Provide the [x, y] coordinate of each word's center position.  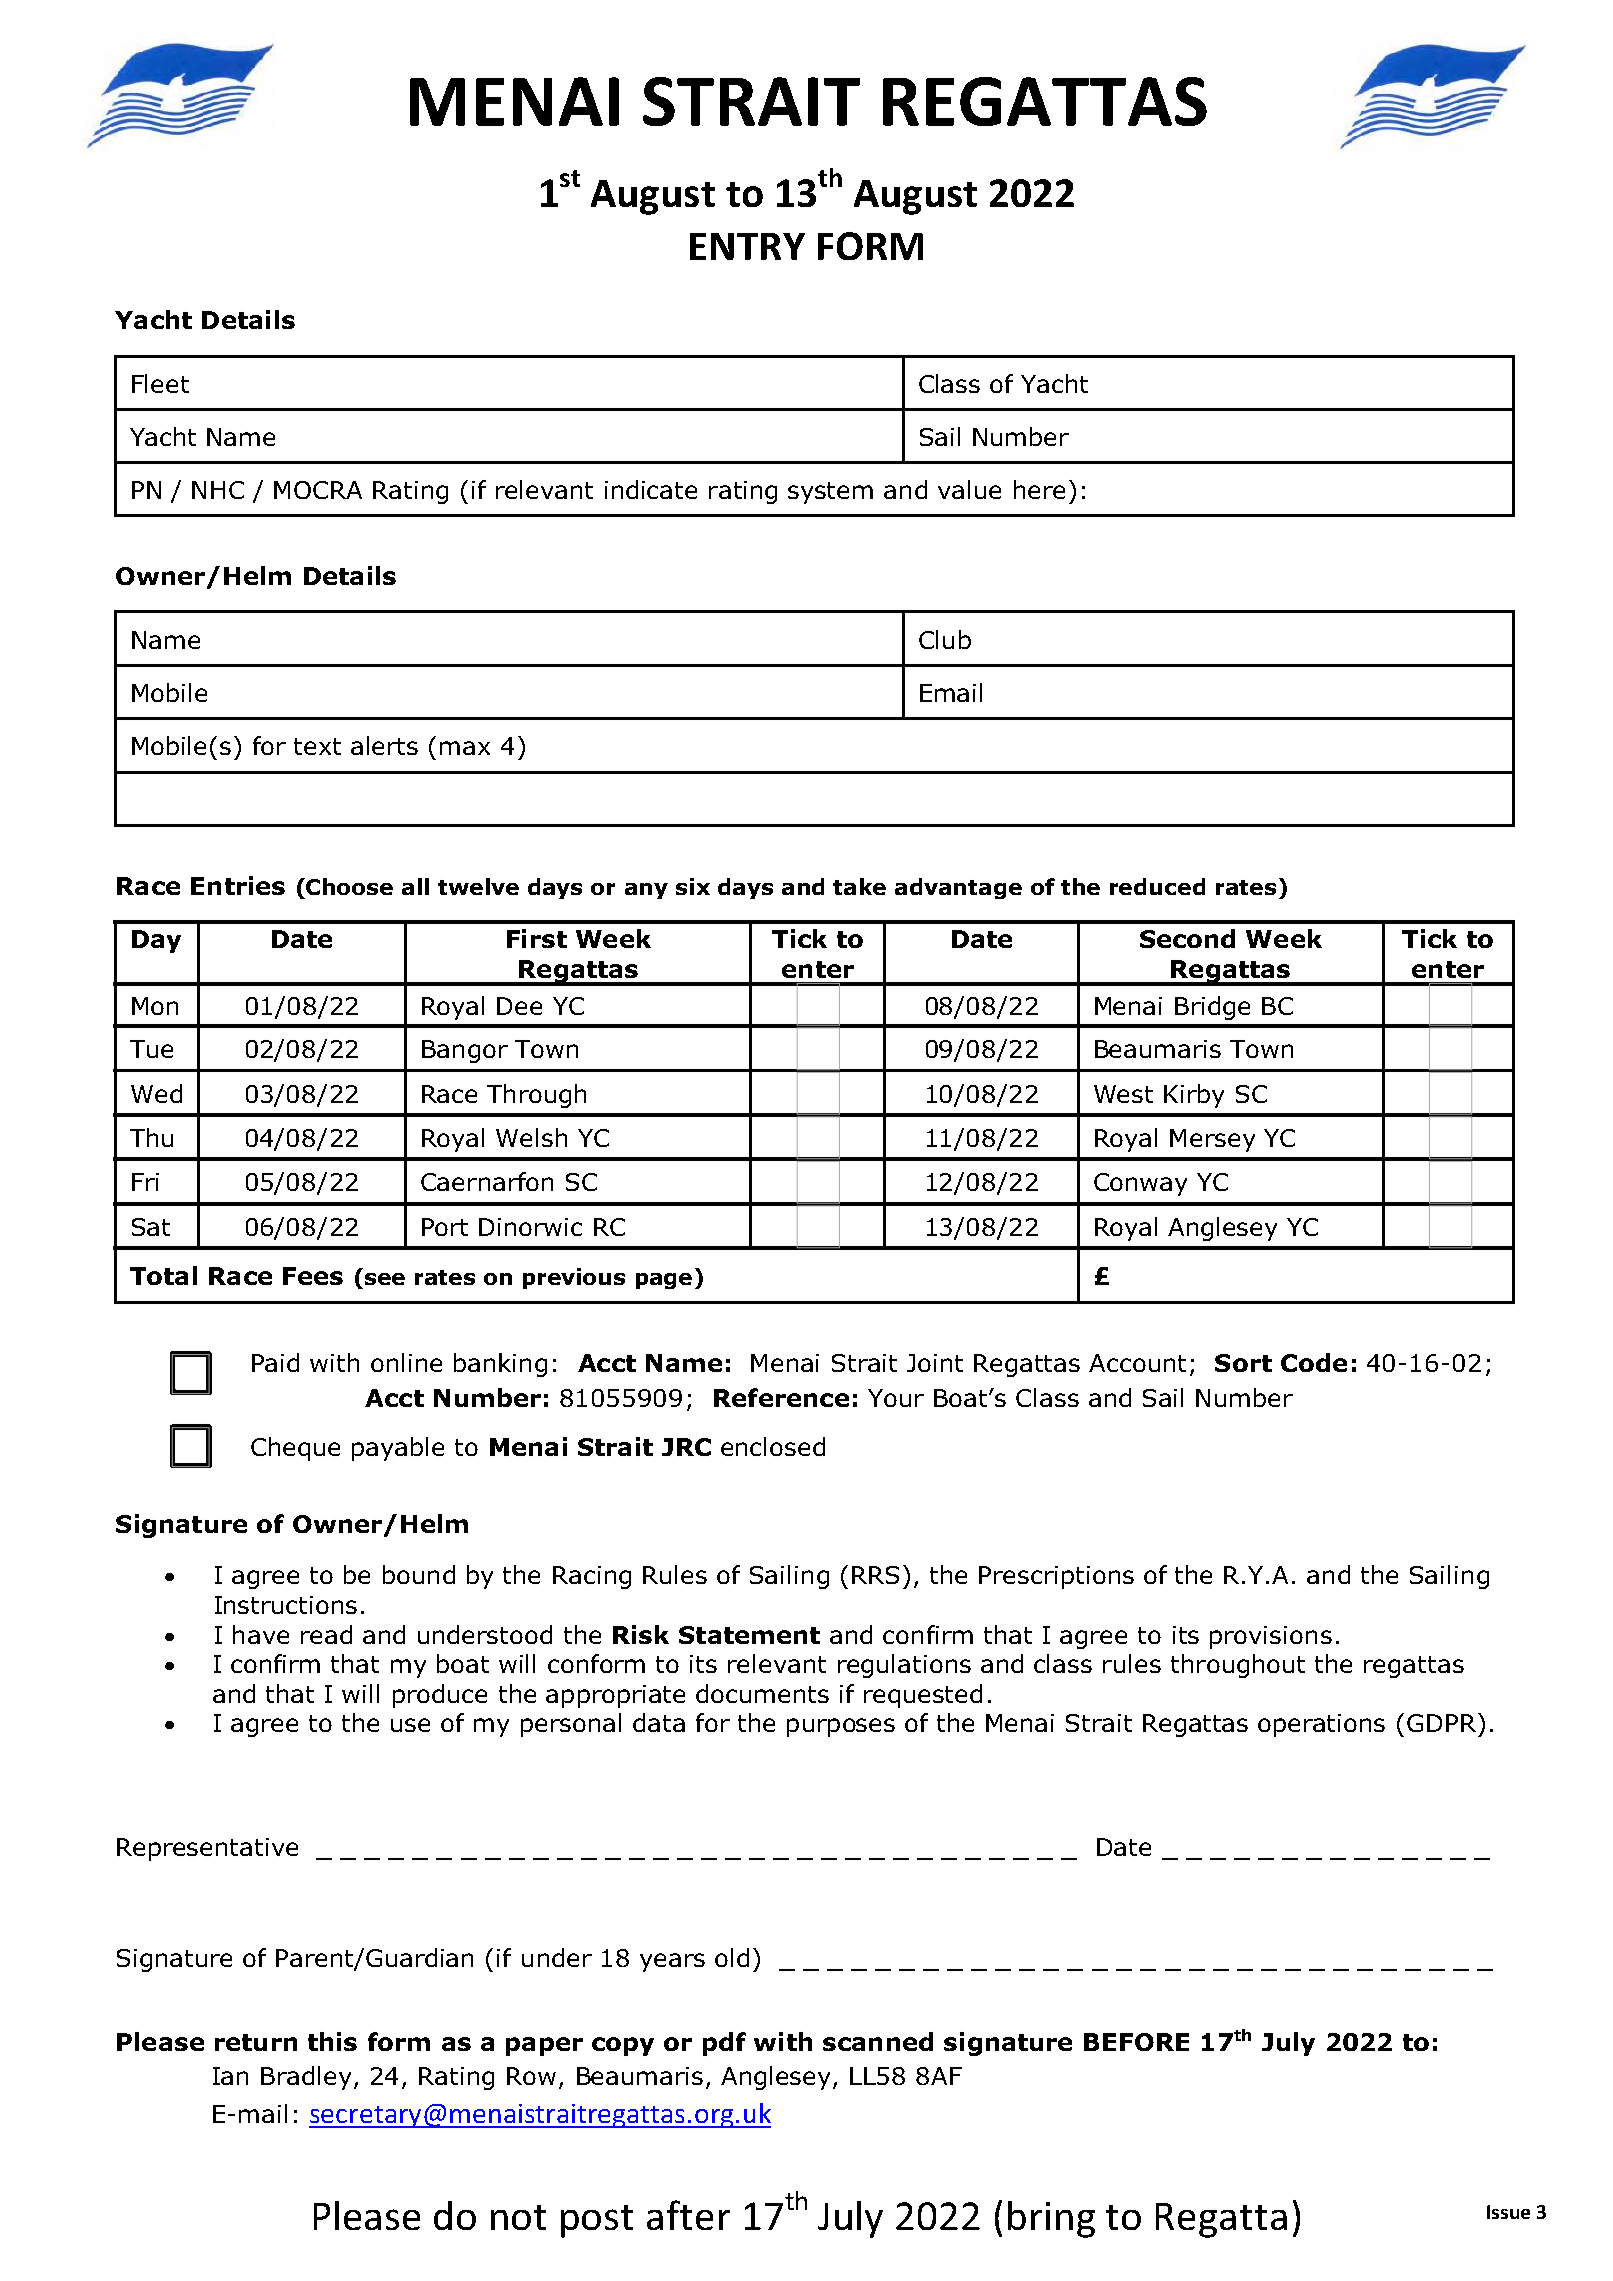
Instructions [286, 1605]
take [859, 886]
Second [1187, 938]
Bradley [306, 2078]
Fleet [160, 383]
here [1039, 489]
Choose [349, 886]
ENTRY [747, 246]
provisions [1271, 1637]
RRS [875, 1575]
